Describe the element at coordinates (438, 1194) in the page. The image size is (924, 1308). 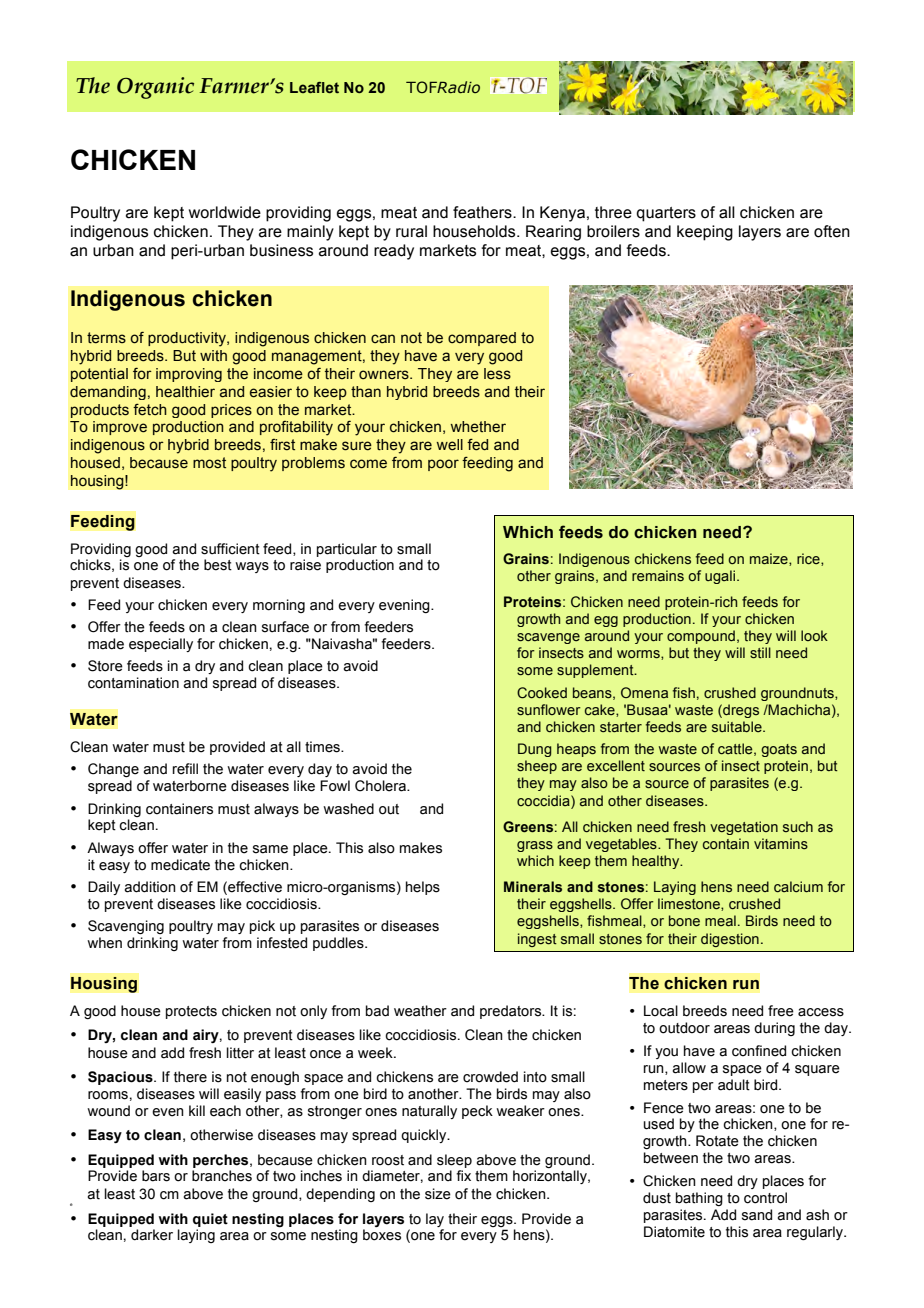
I see `size` at that location.
